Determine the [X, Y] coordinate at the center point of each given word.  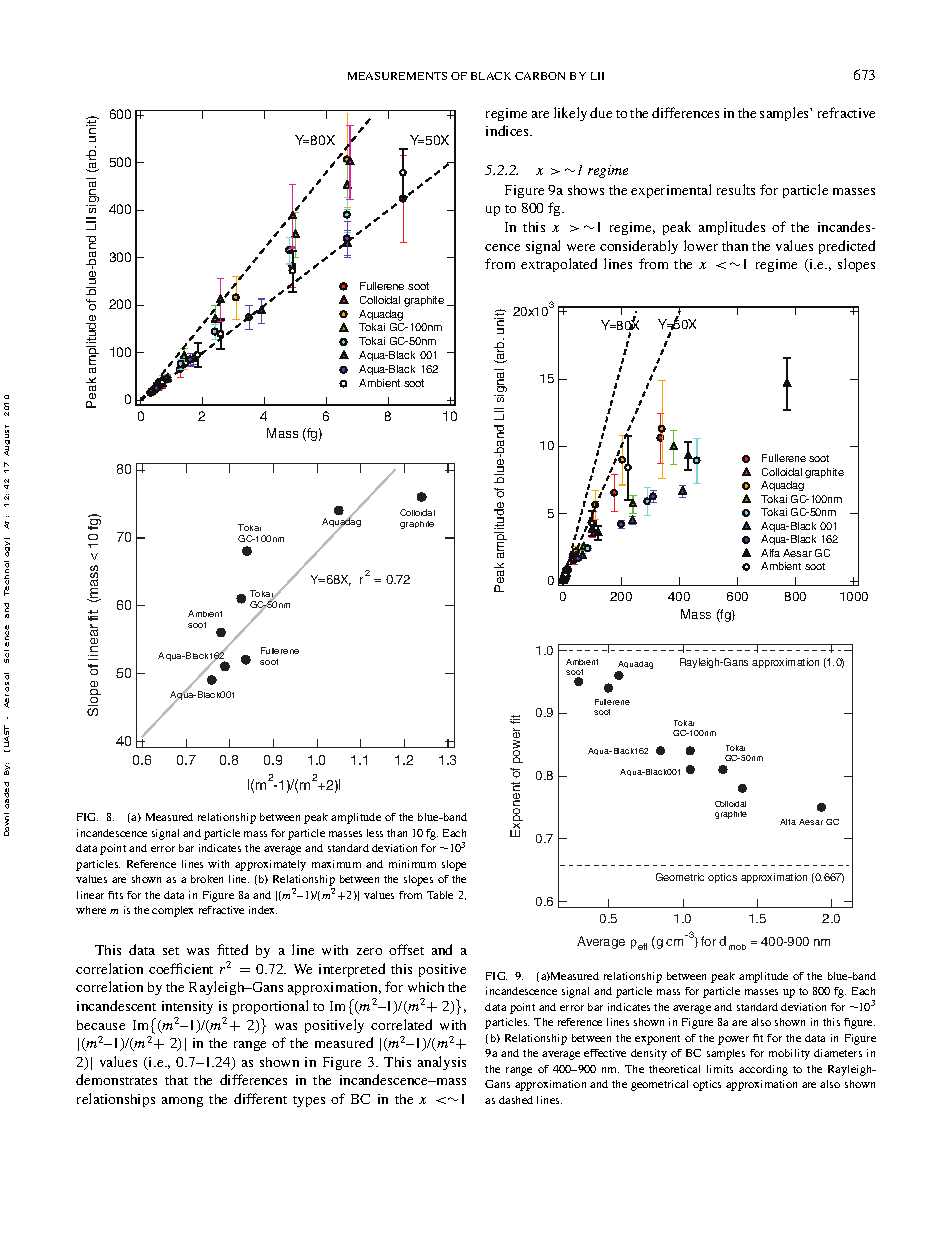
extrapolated [559, 265]
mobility [789, 1054]
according [763, 1070]
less [375, 833]
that [176, 1080]
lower [701, 245]
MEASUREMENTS [397, 76]
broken [207, 879]
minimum [412, 864]
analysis [442, 1063]
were [581, 247]
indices [509, 130]
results [736, 189]
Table [440, 895]
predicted [847, 247]
